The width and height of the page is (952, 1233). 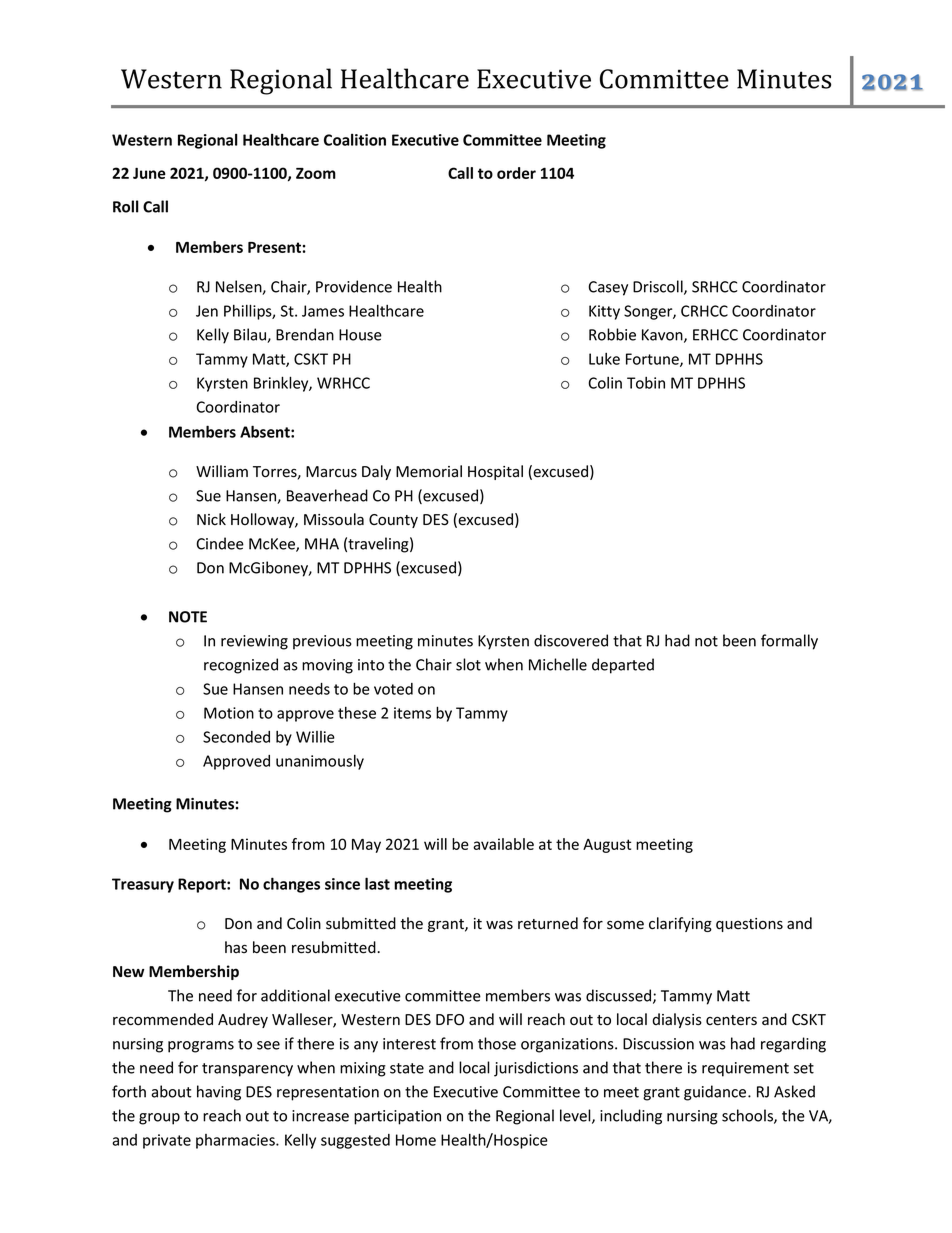 I want to click on Fortune, so click(x=653, y=360).
